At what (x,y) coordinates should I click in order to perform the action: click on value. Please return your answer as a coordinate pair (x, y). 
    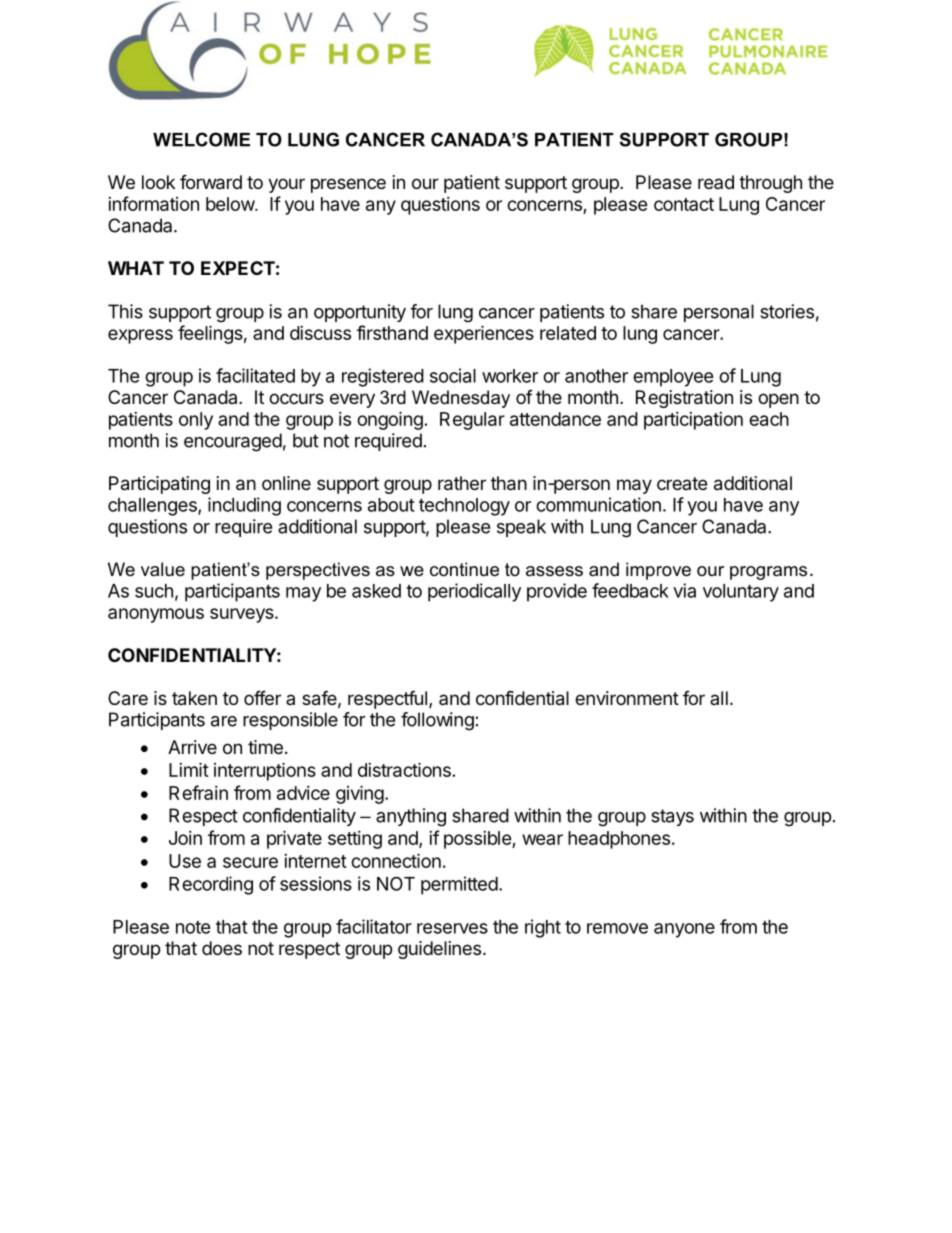
    Looking at the image, I should click on (163, 569).
